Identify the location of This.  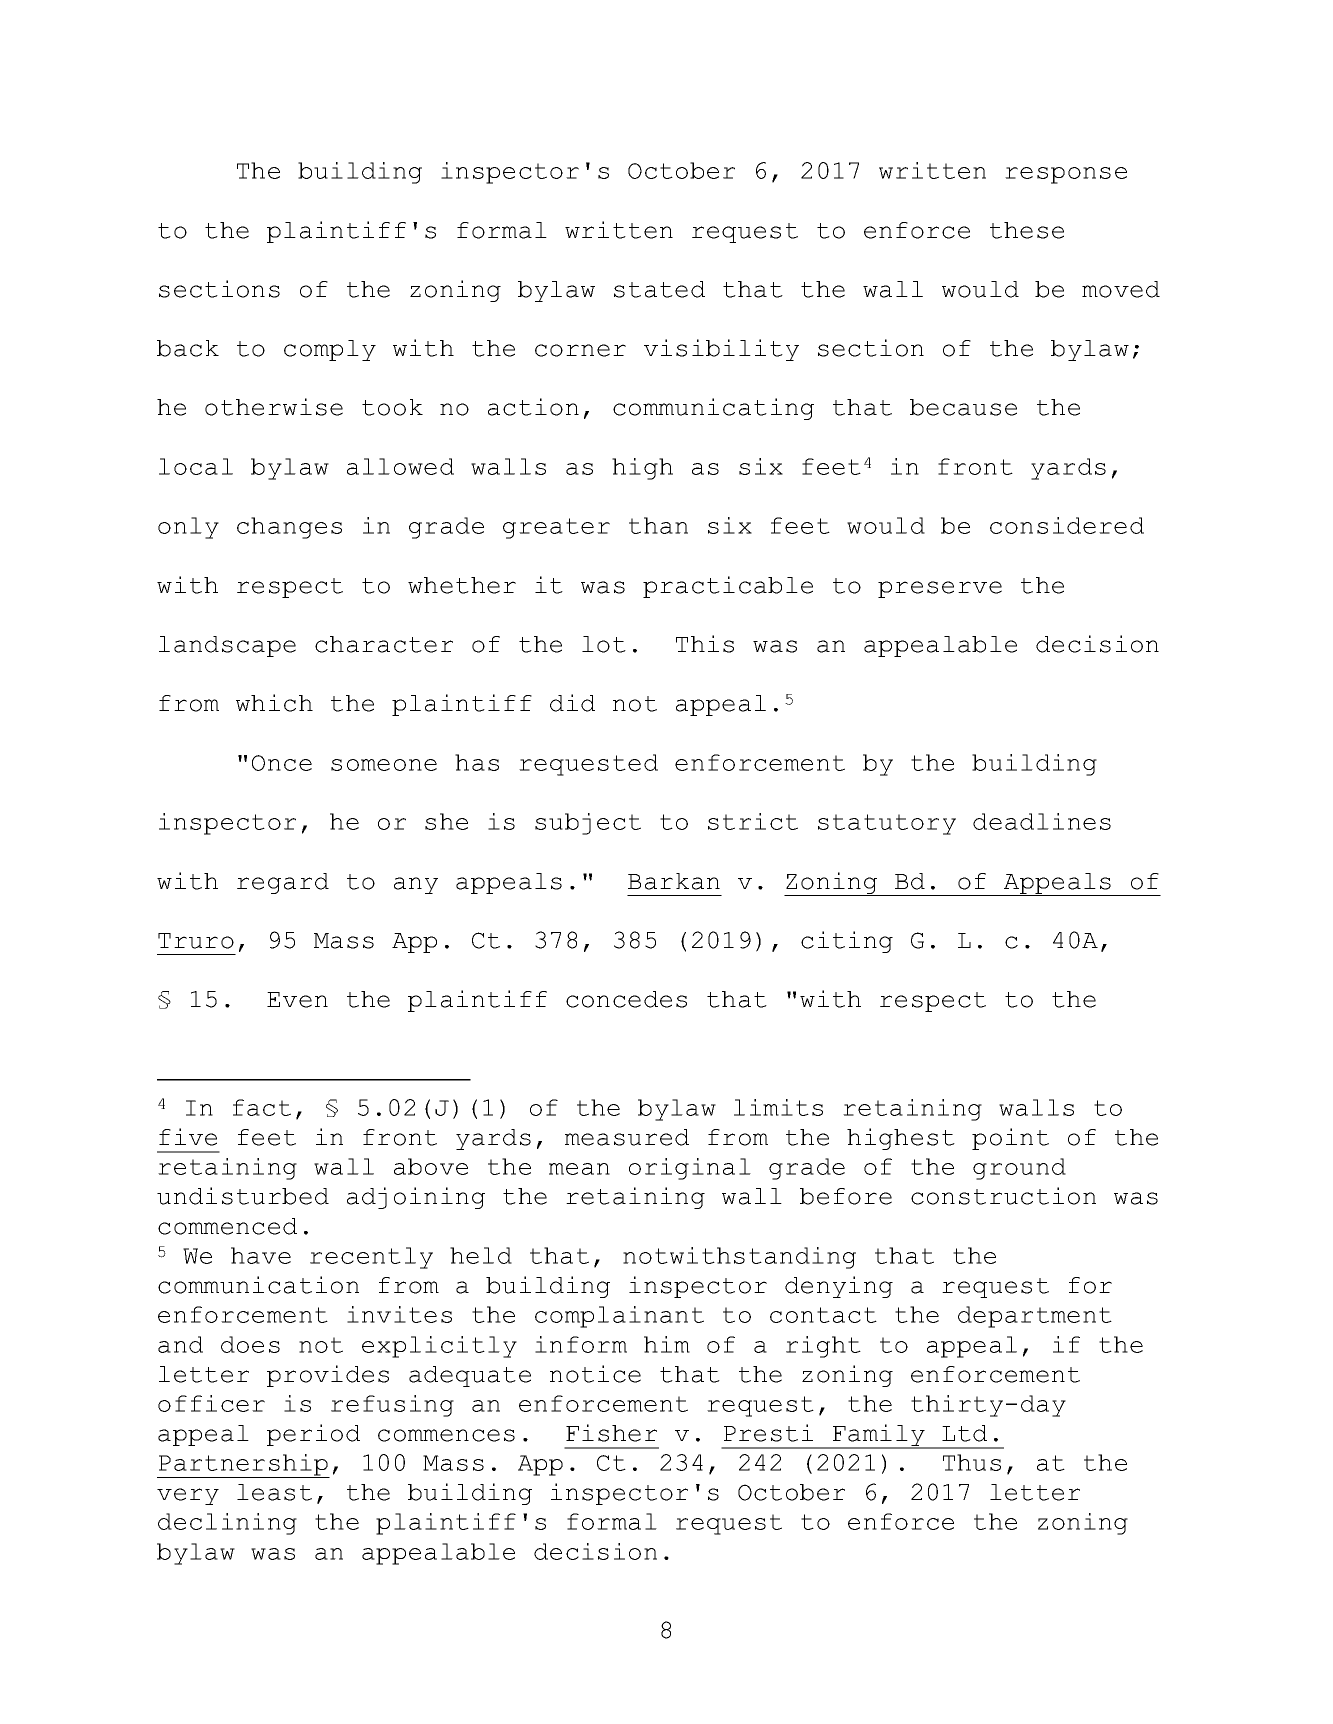
(705, 644).
